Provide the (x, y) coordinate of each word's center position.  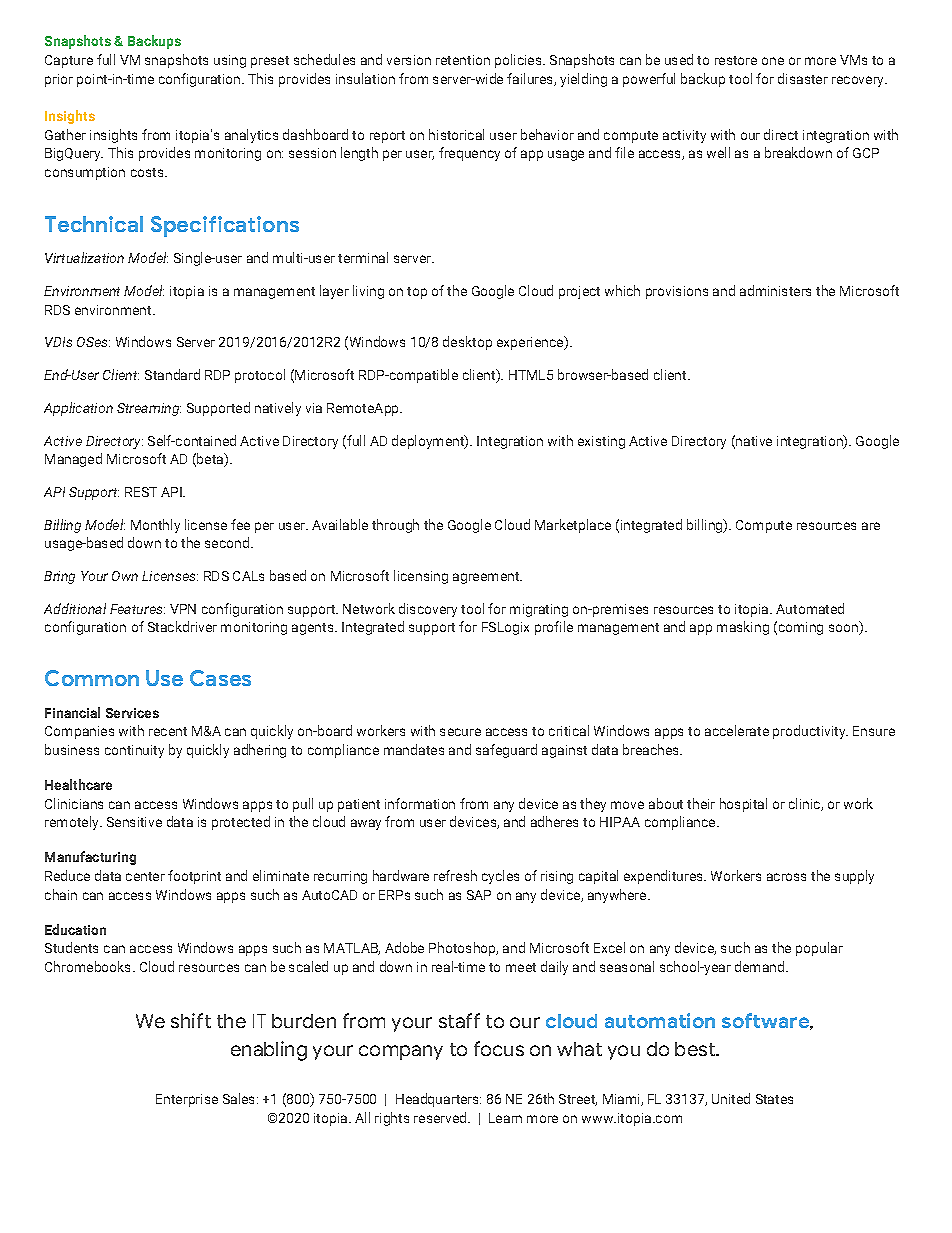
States (774, 1099)
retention (463, 60)
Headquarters (438, 1100)
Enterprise (187, 1100)
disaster (803, 78)
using (230, 61)
